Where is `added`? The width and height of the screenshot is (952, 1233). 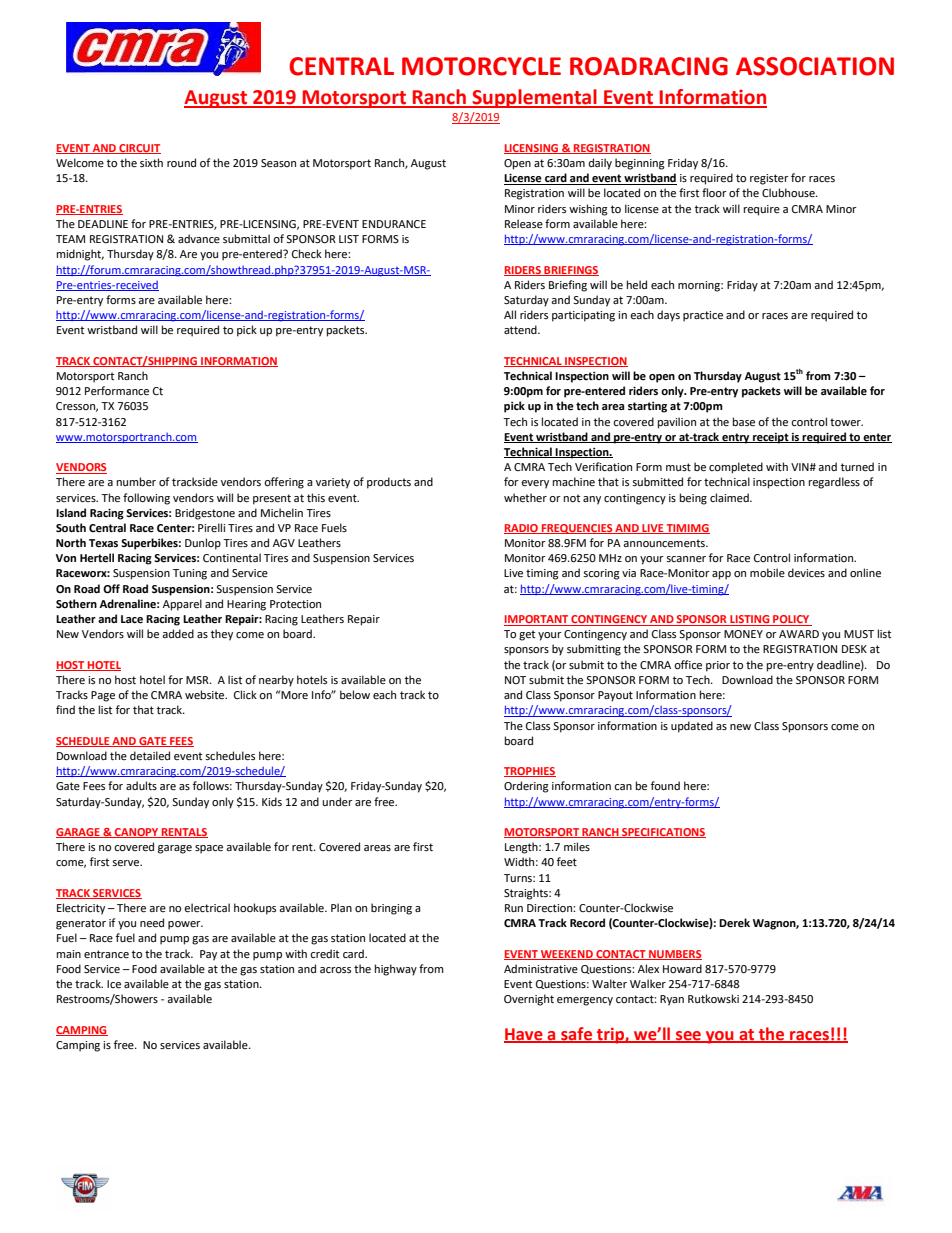 added is located at coordinates (178, 634).
